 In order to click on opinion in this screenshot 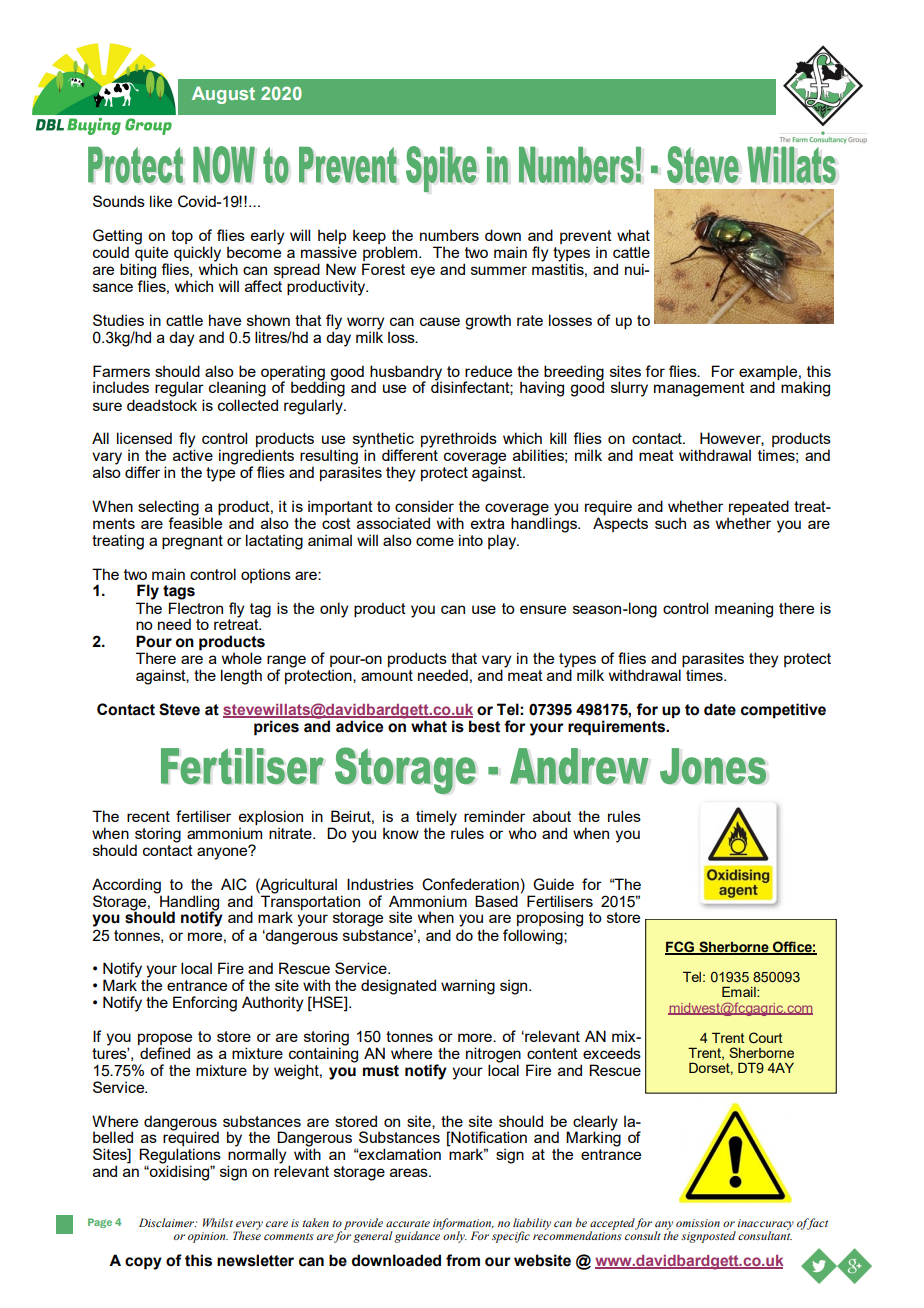, I will do `click(208, 1237)`.
